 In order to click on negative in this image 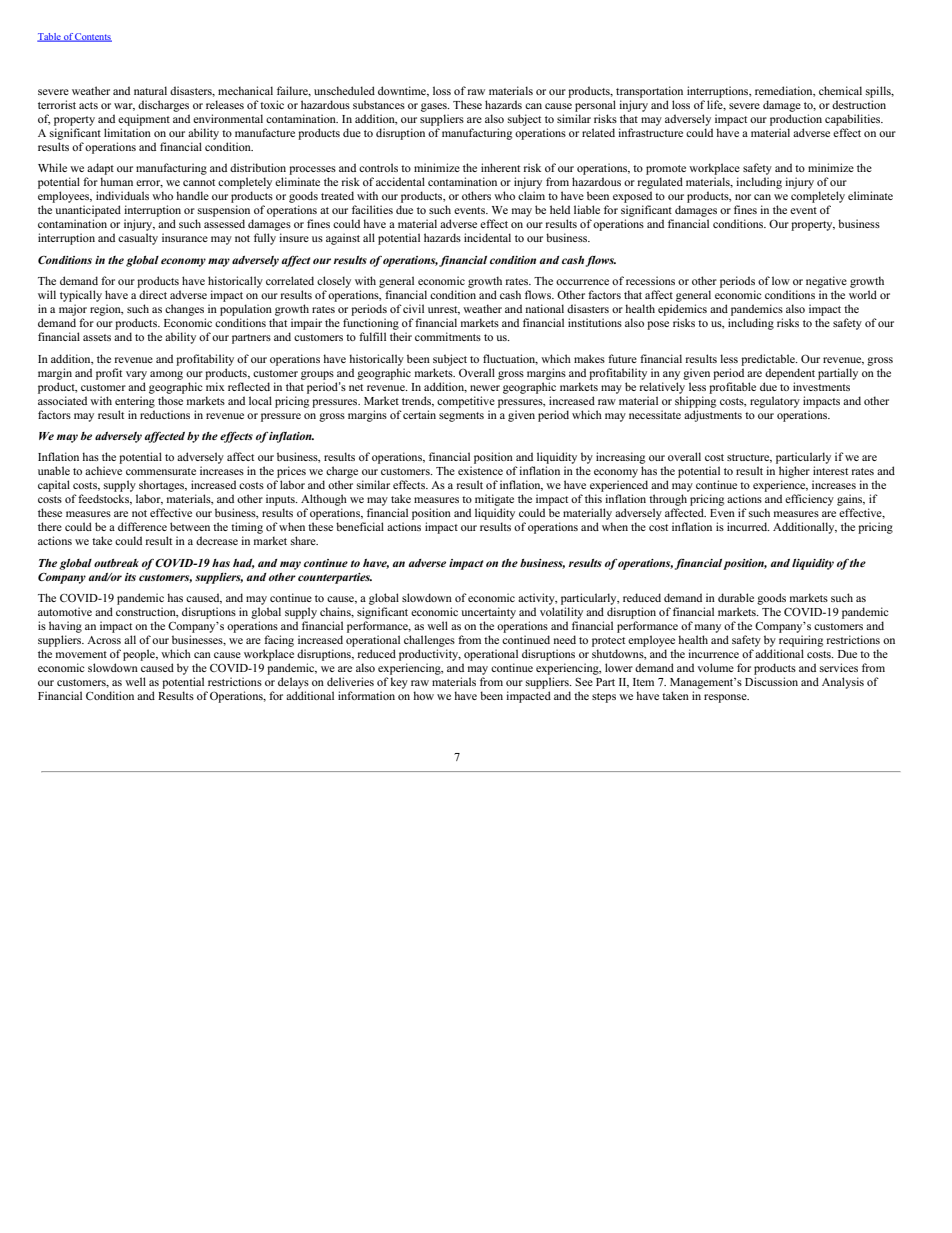, I will do `click(826, 282)`.
